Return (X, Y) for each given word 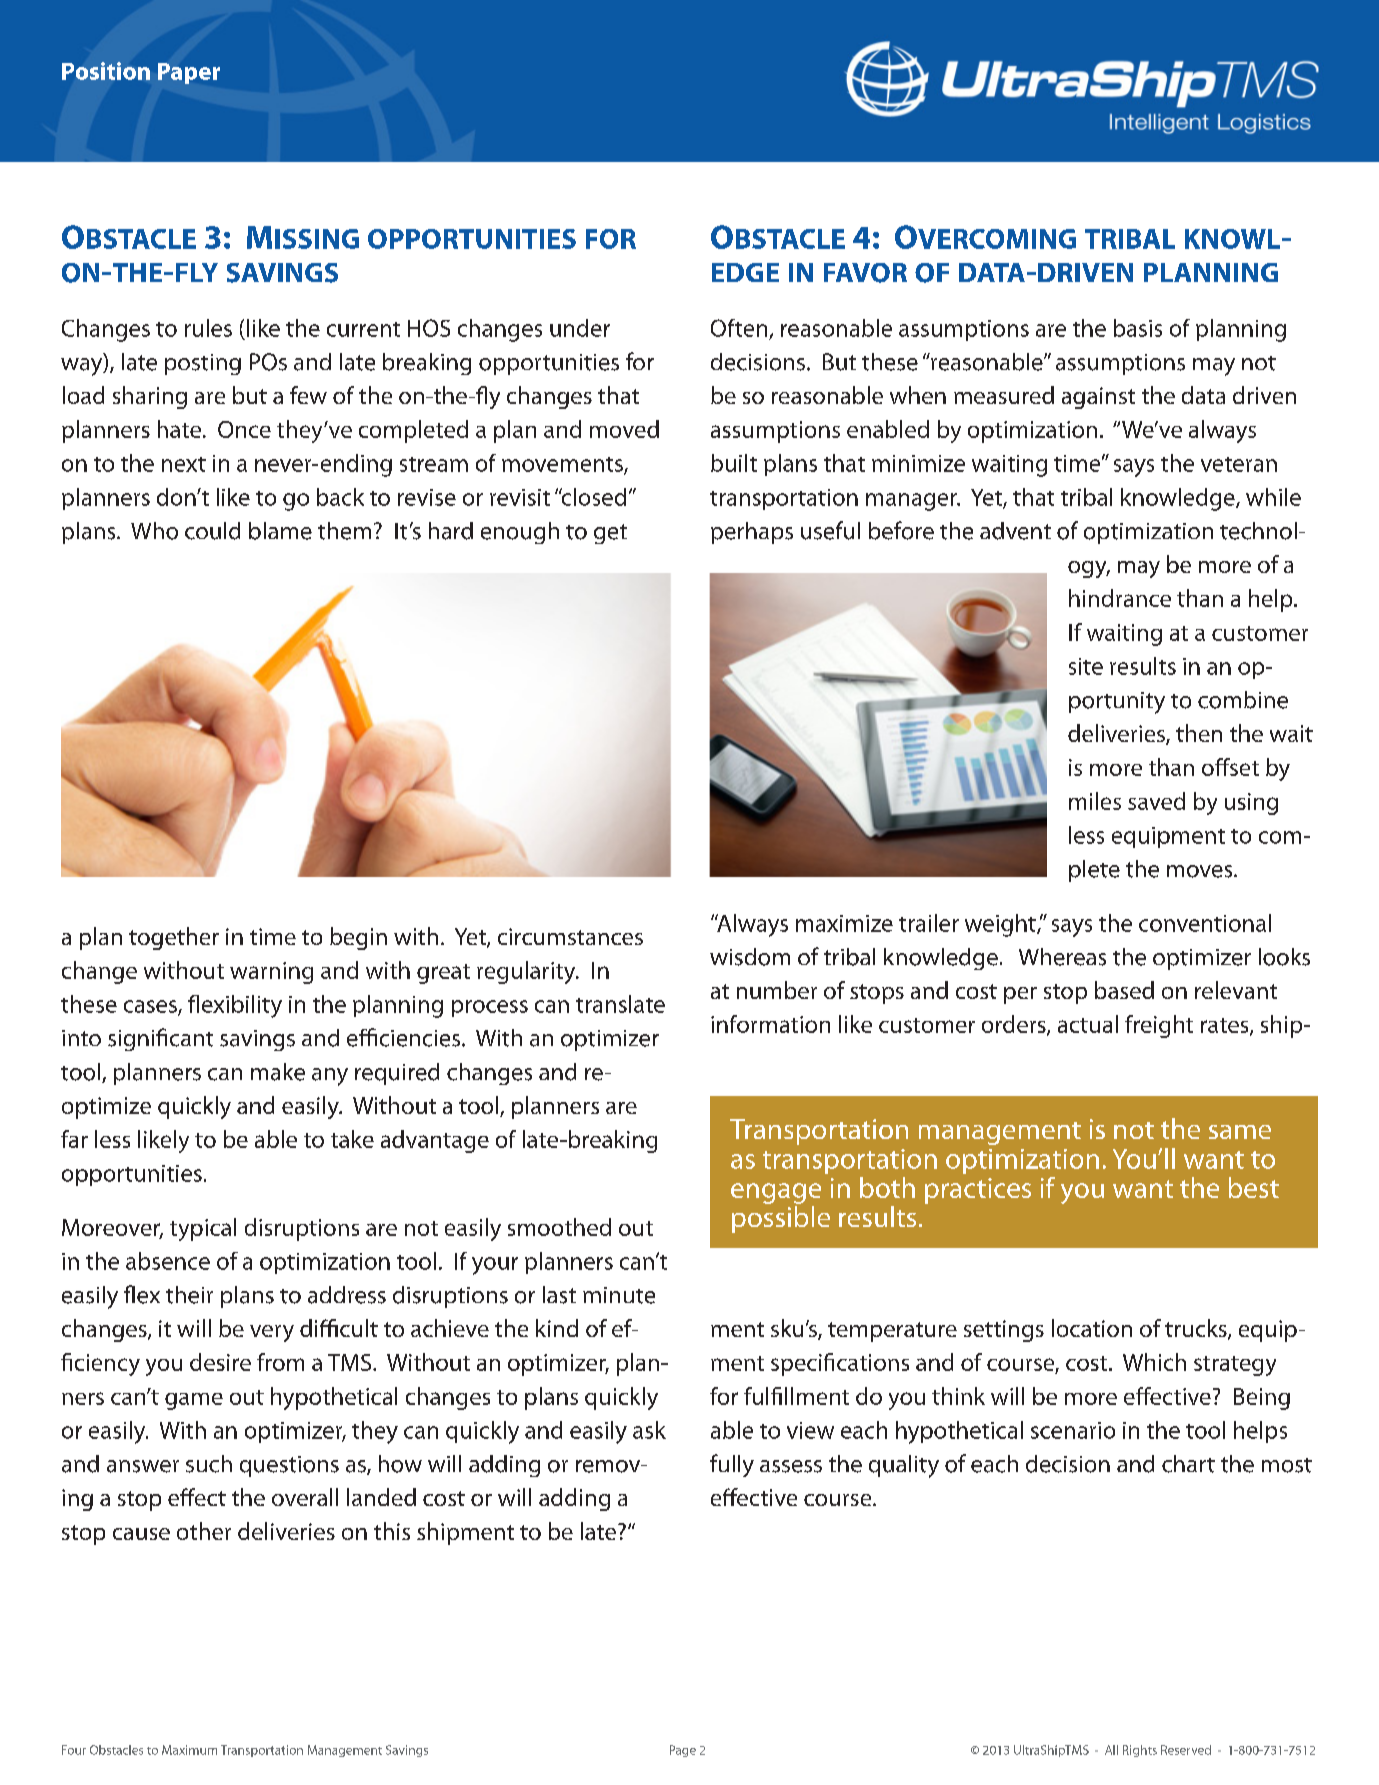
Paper (189, 73)
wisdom (750, 957)
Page (683, 1751)
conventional (1205, 923)
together (174, 938)
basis (1138, 328)
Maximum (189, 1750)
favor (865, 273)
